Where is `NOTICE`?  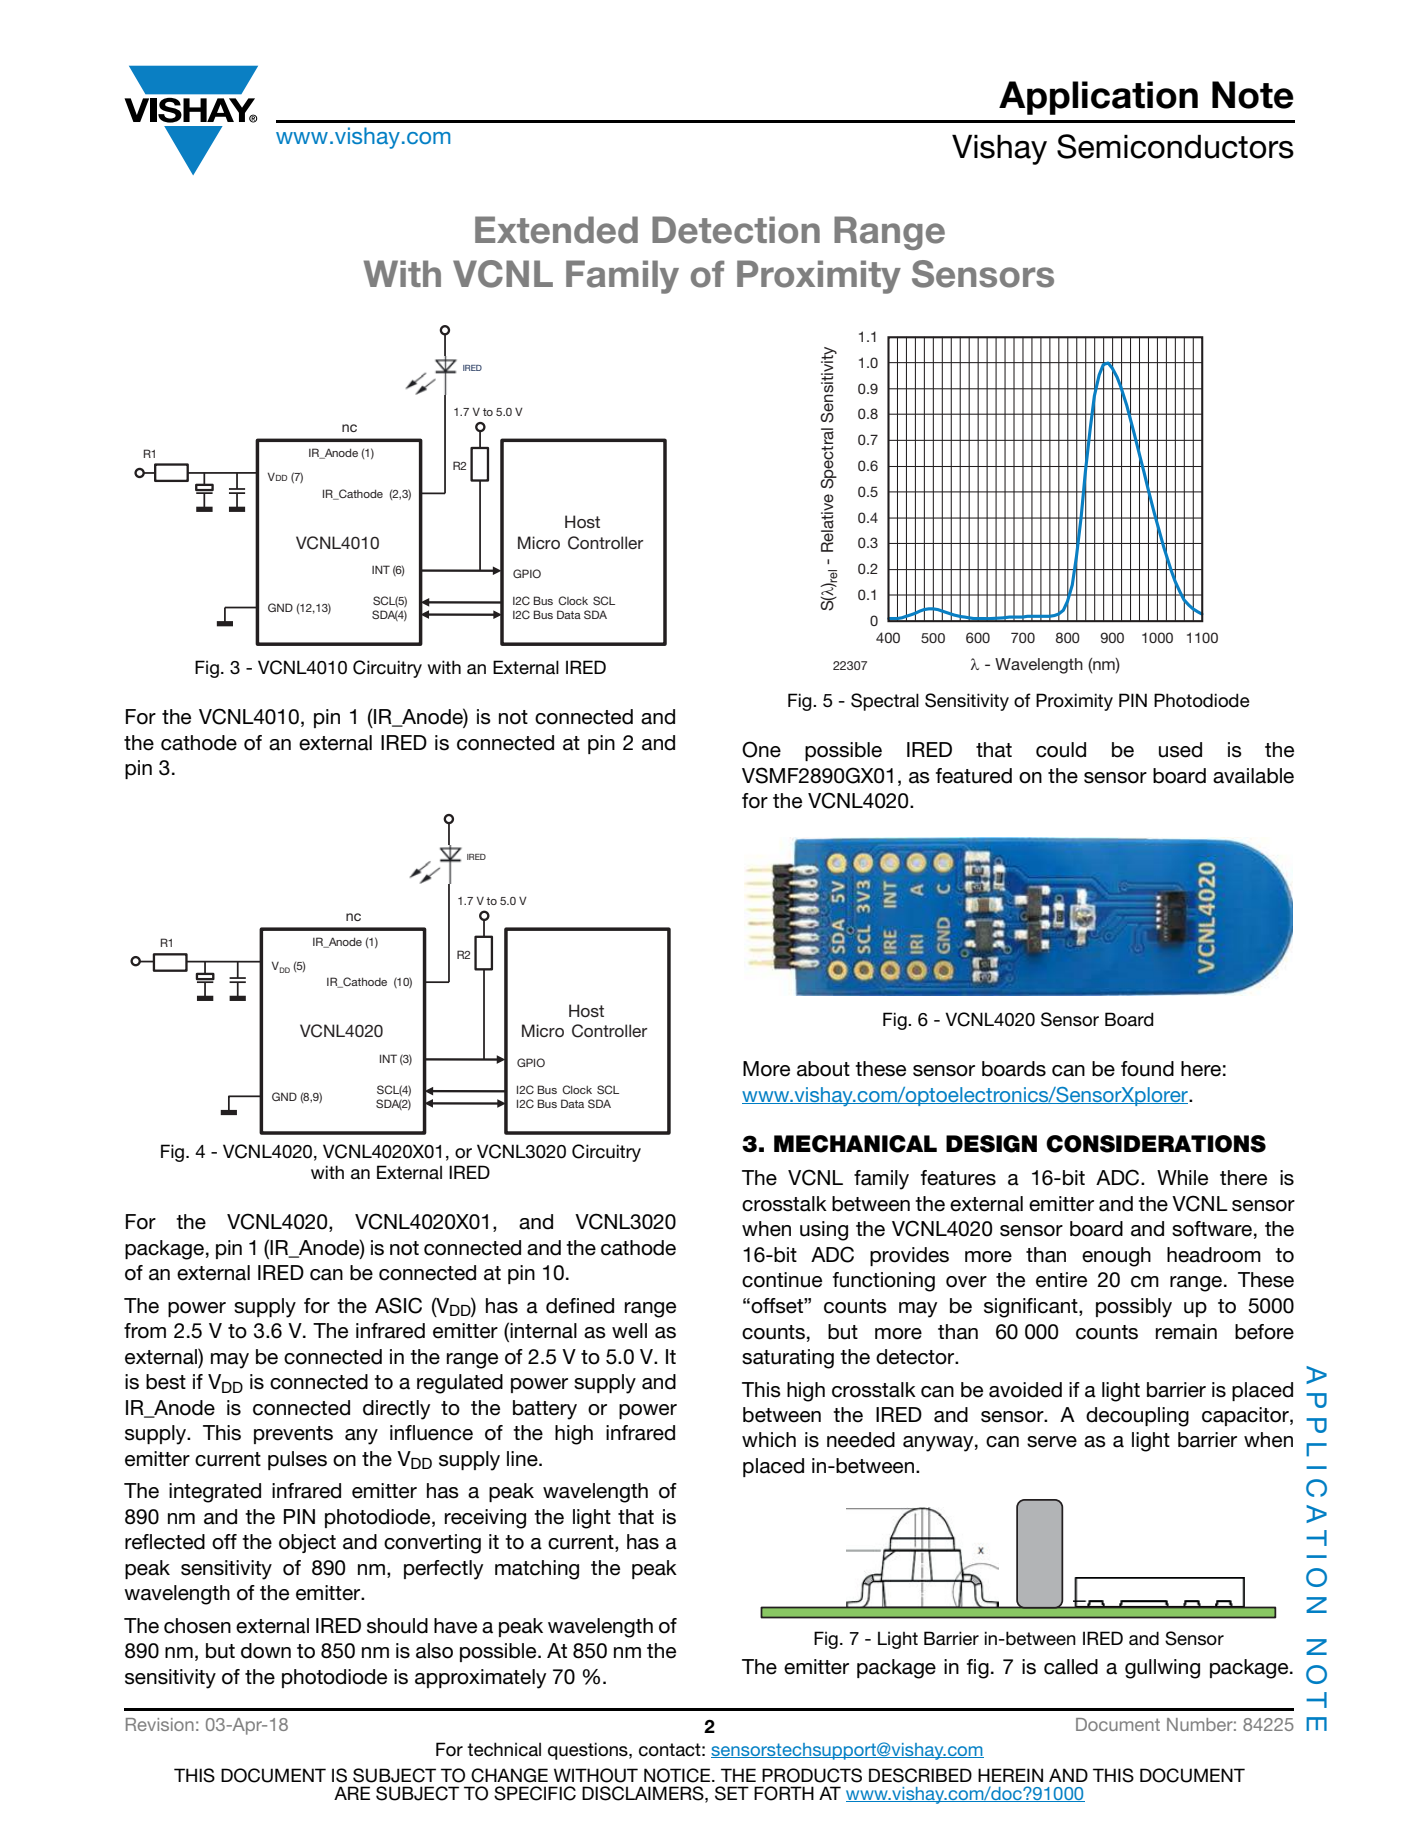 NOTICE is located at coordinates (677, 1775).
